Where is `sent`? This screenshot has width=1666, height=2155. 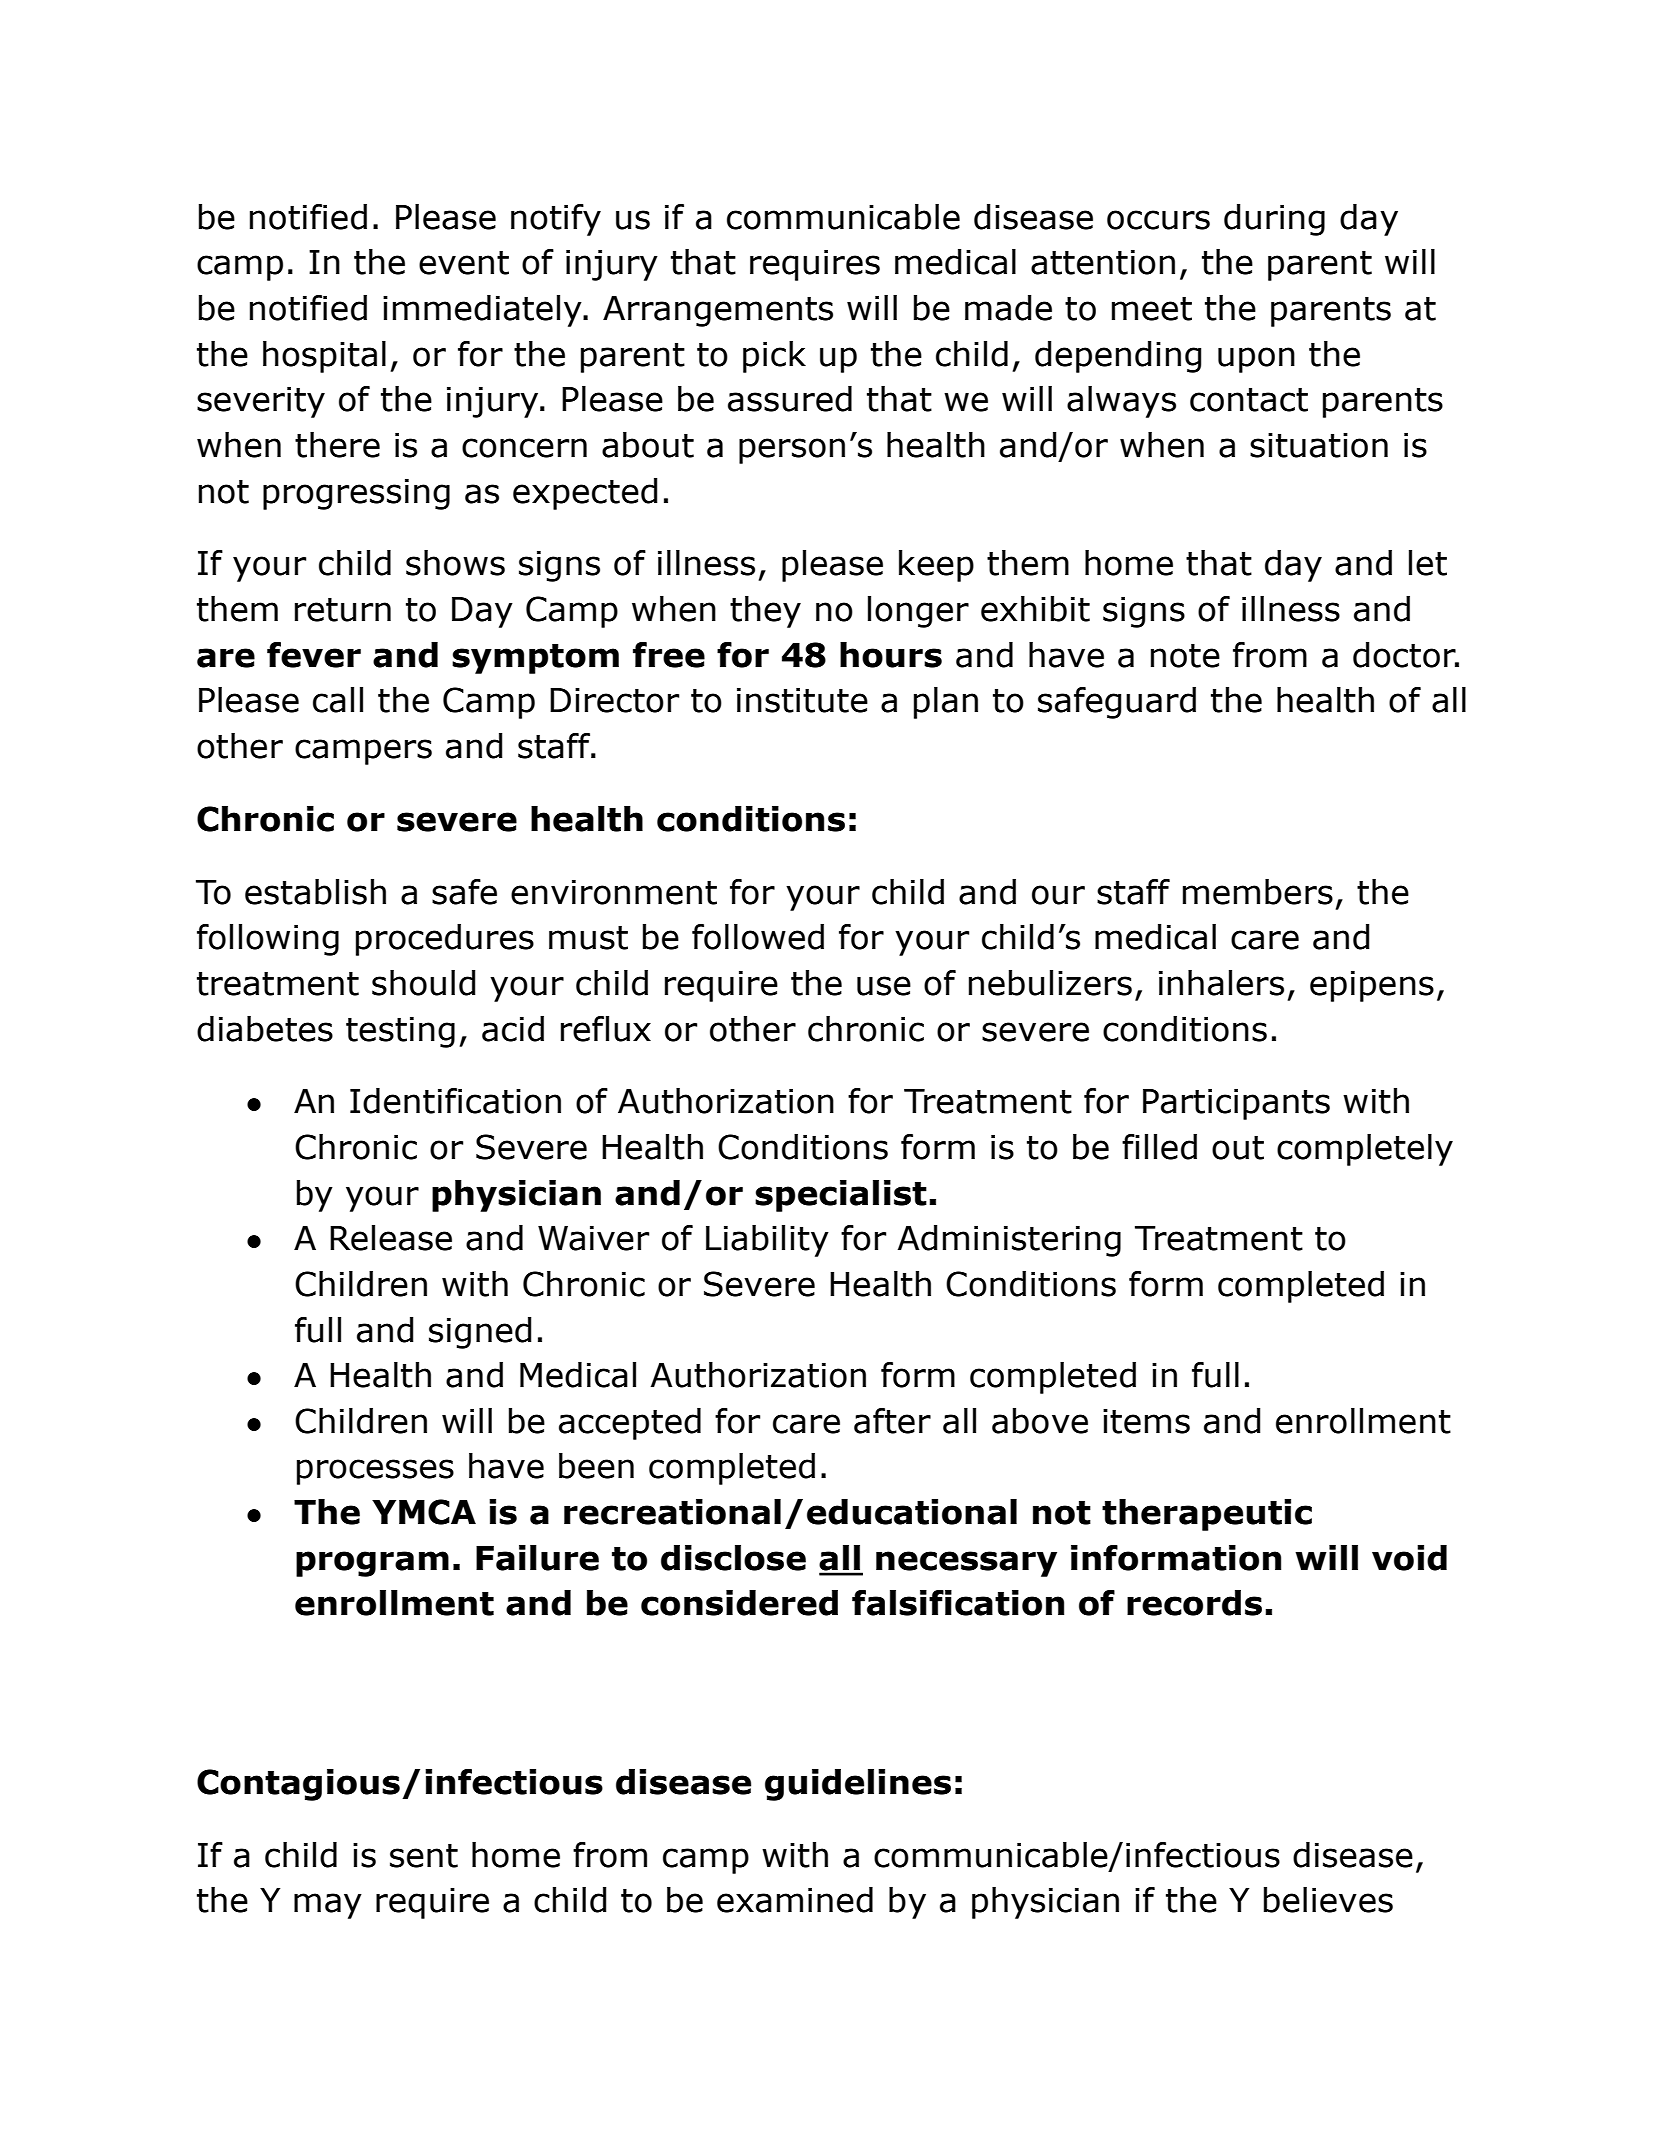 sent is located at coordinates (424, 1856).
